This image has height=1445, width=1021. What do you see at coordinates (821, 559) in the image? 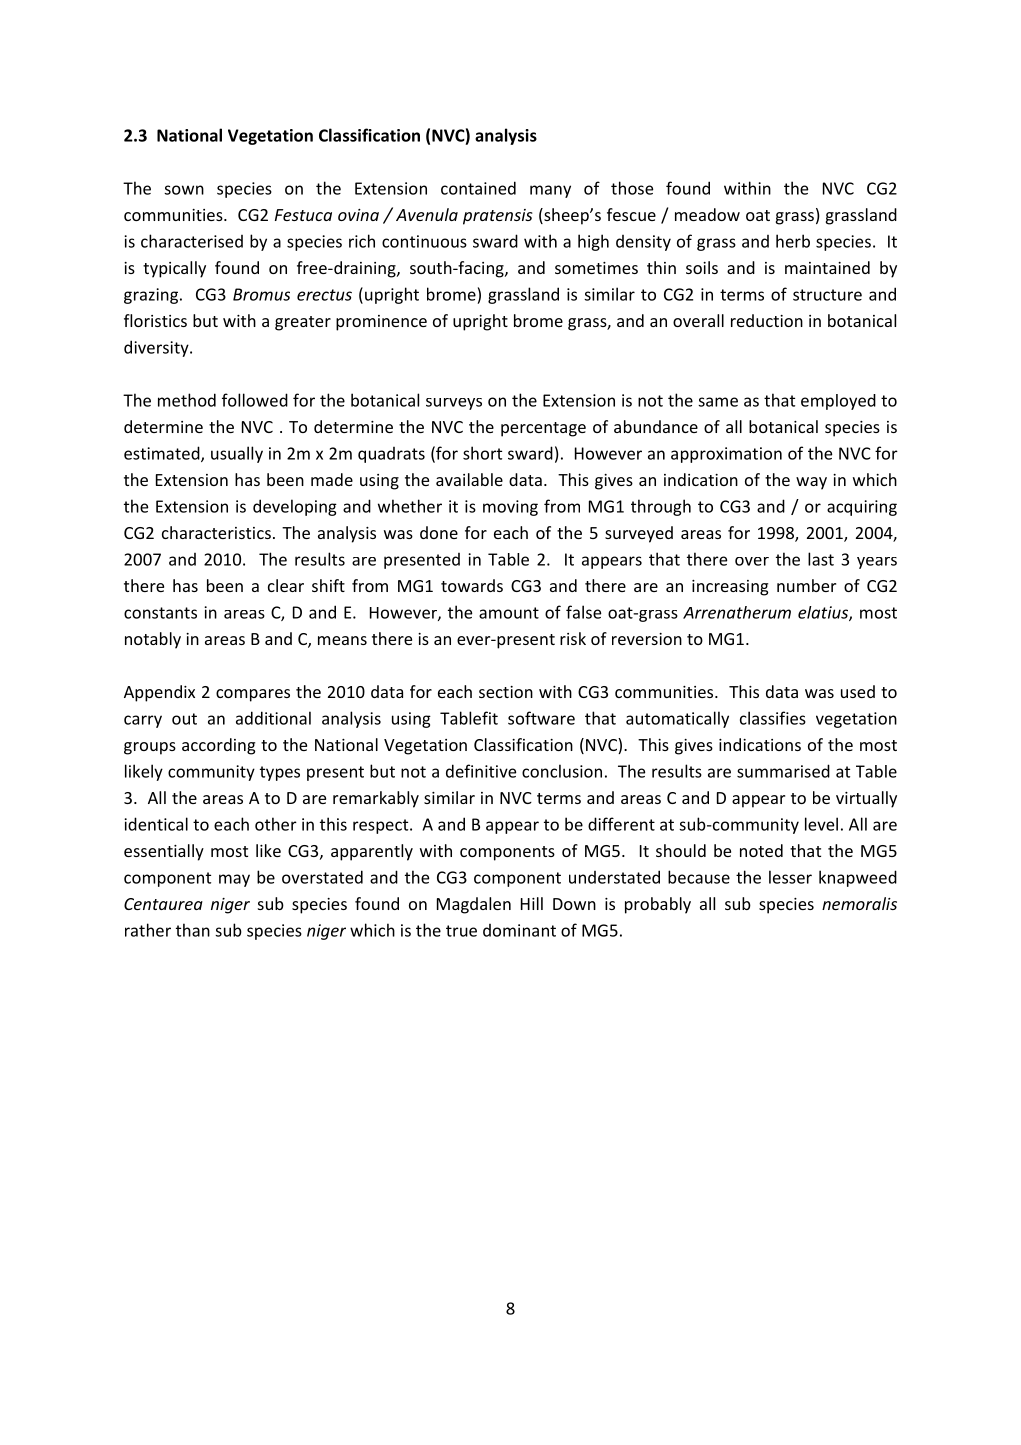
I see `last` at bounding box center [821, 559].
